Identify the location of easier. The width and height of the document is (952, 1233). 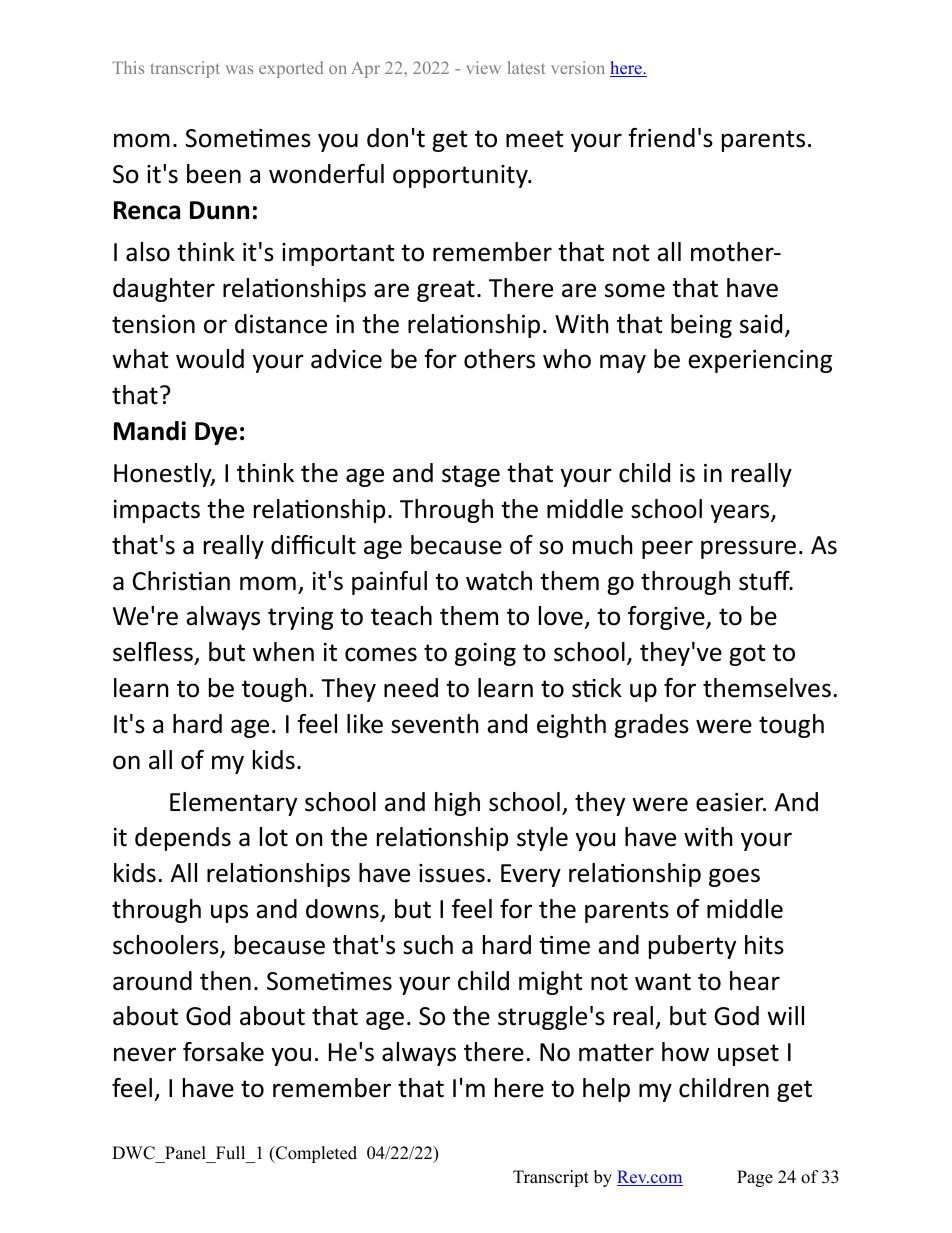
(731, 802).
